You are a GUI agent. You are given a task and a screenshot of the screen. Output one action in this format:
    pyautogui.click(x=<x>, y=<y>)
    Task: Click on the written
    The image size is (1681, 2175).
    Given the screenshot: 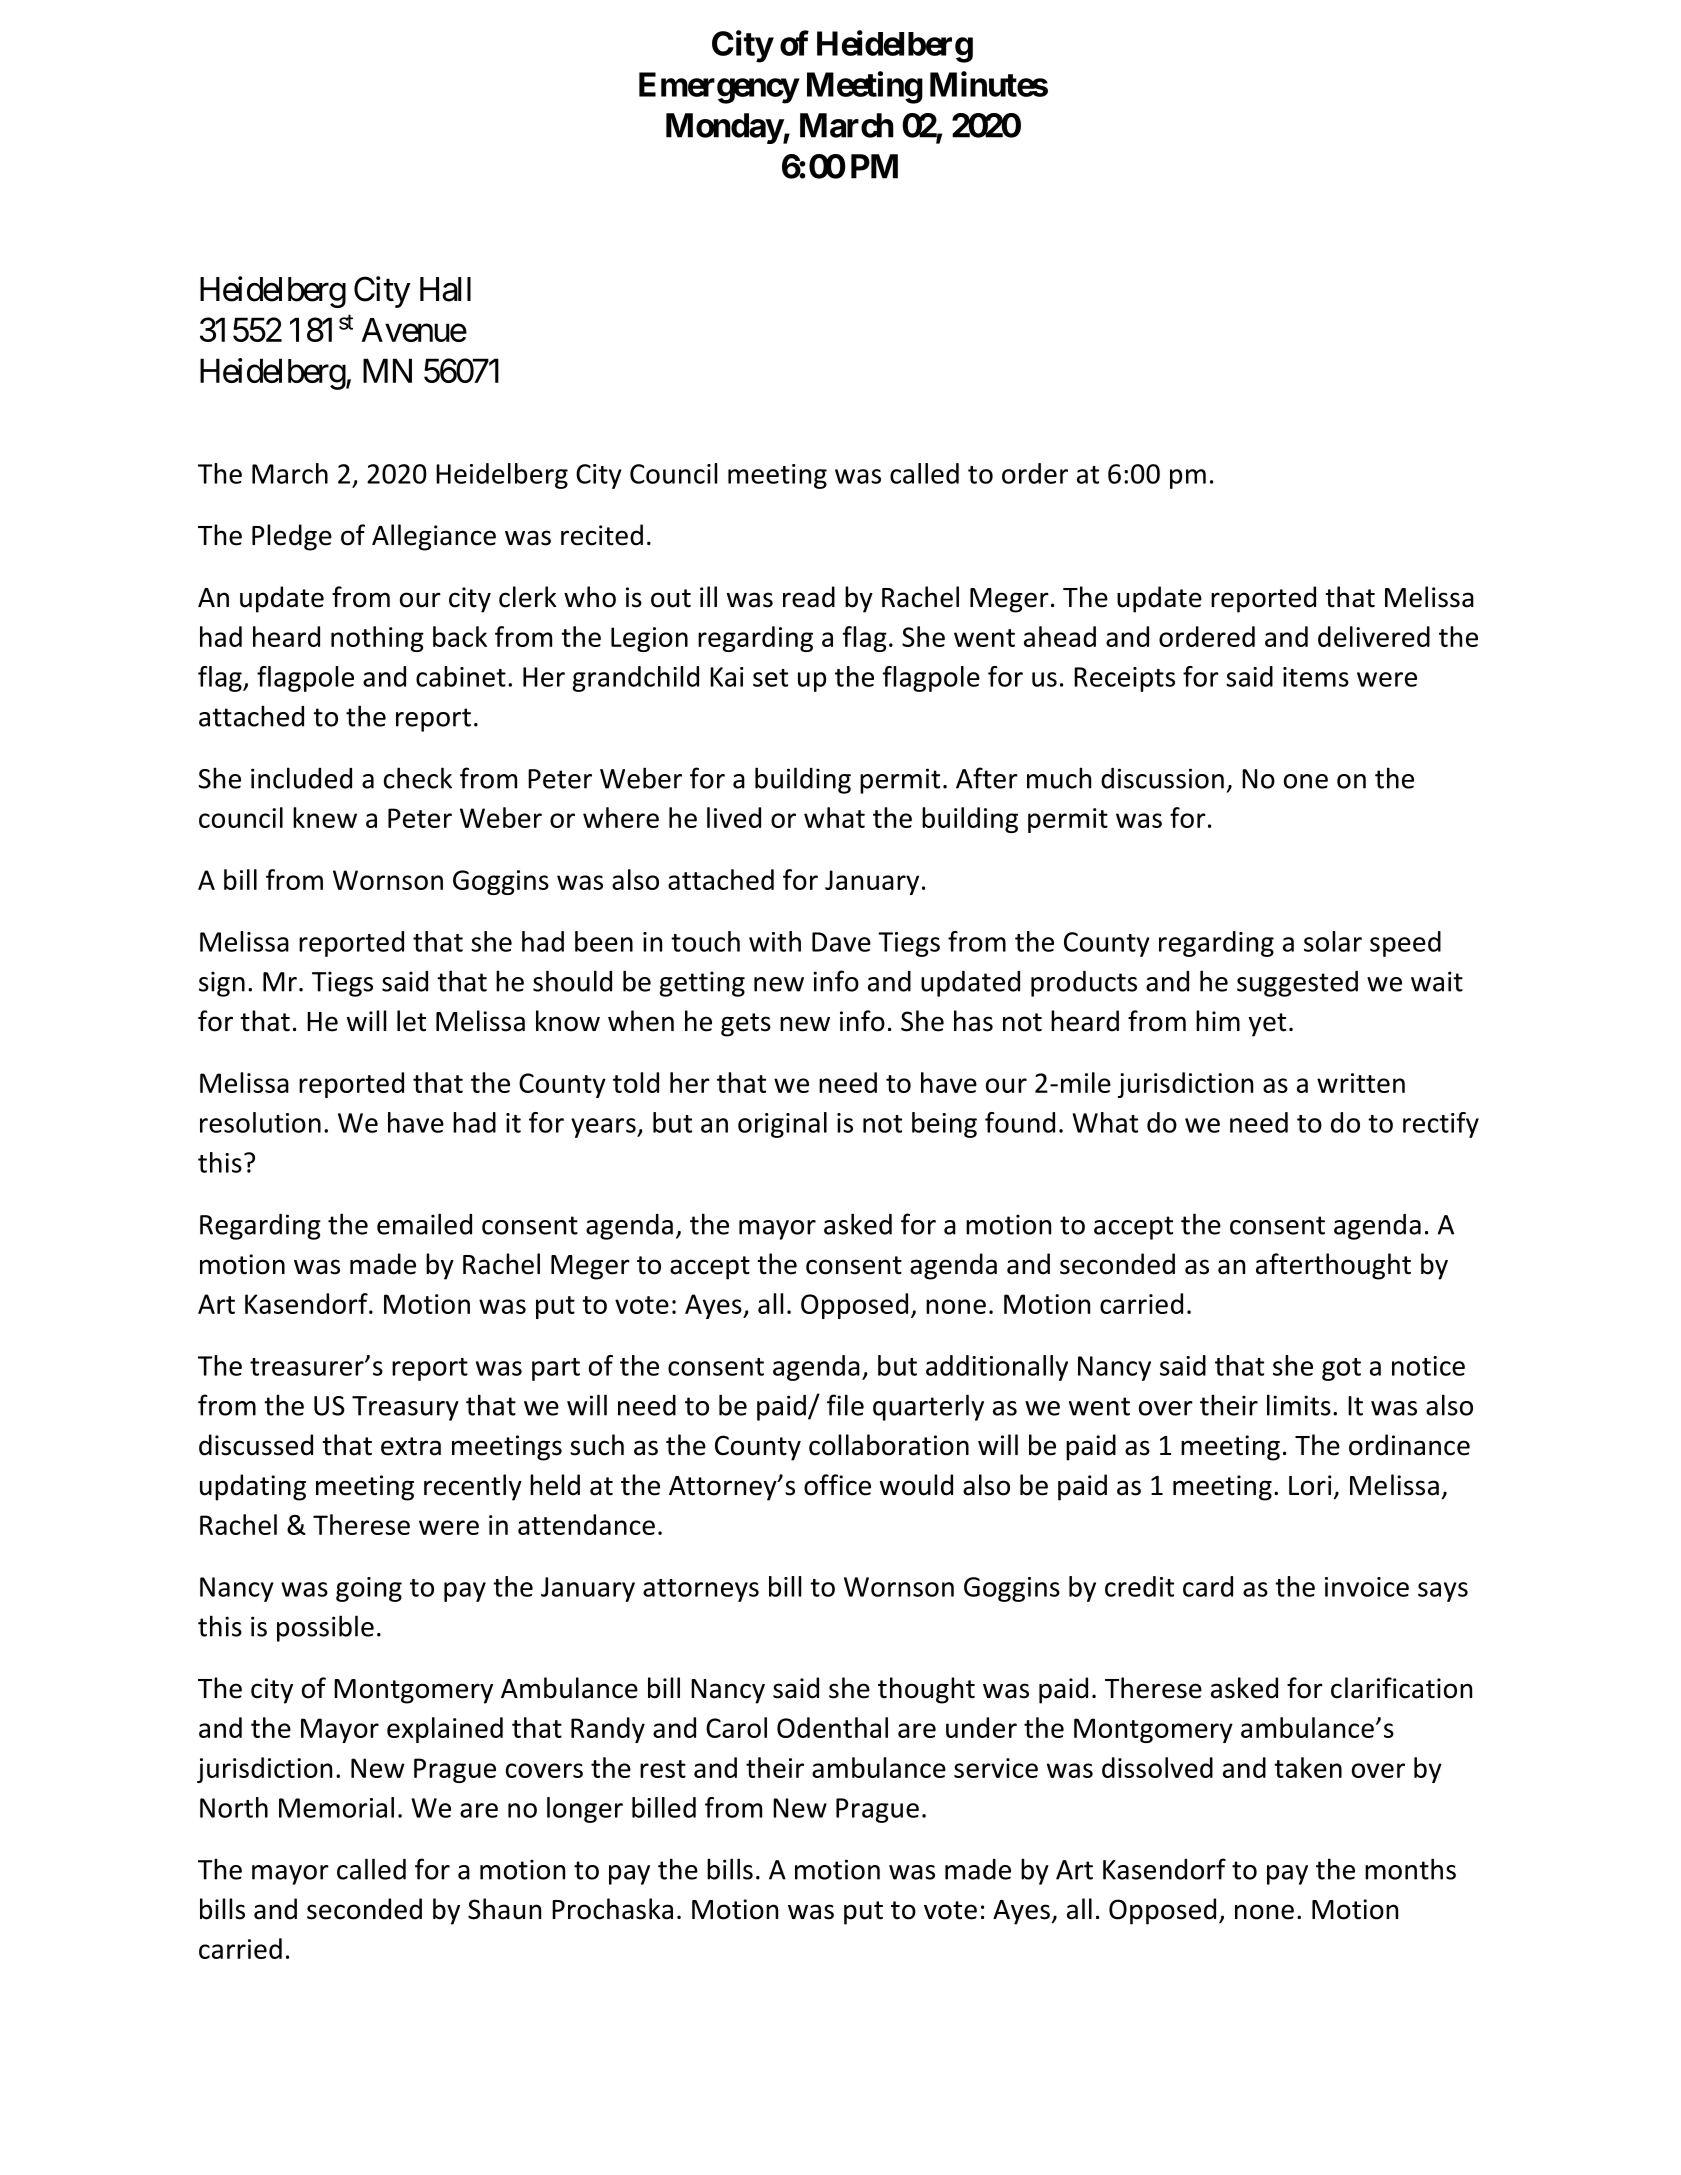 What is the action you would take?
    pyautogui.click(x=1361, y=1083)
